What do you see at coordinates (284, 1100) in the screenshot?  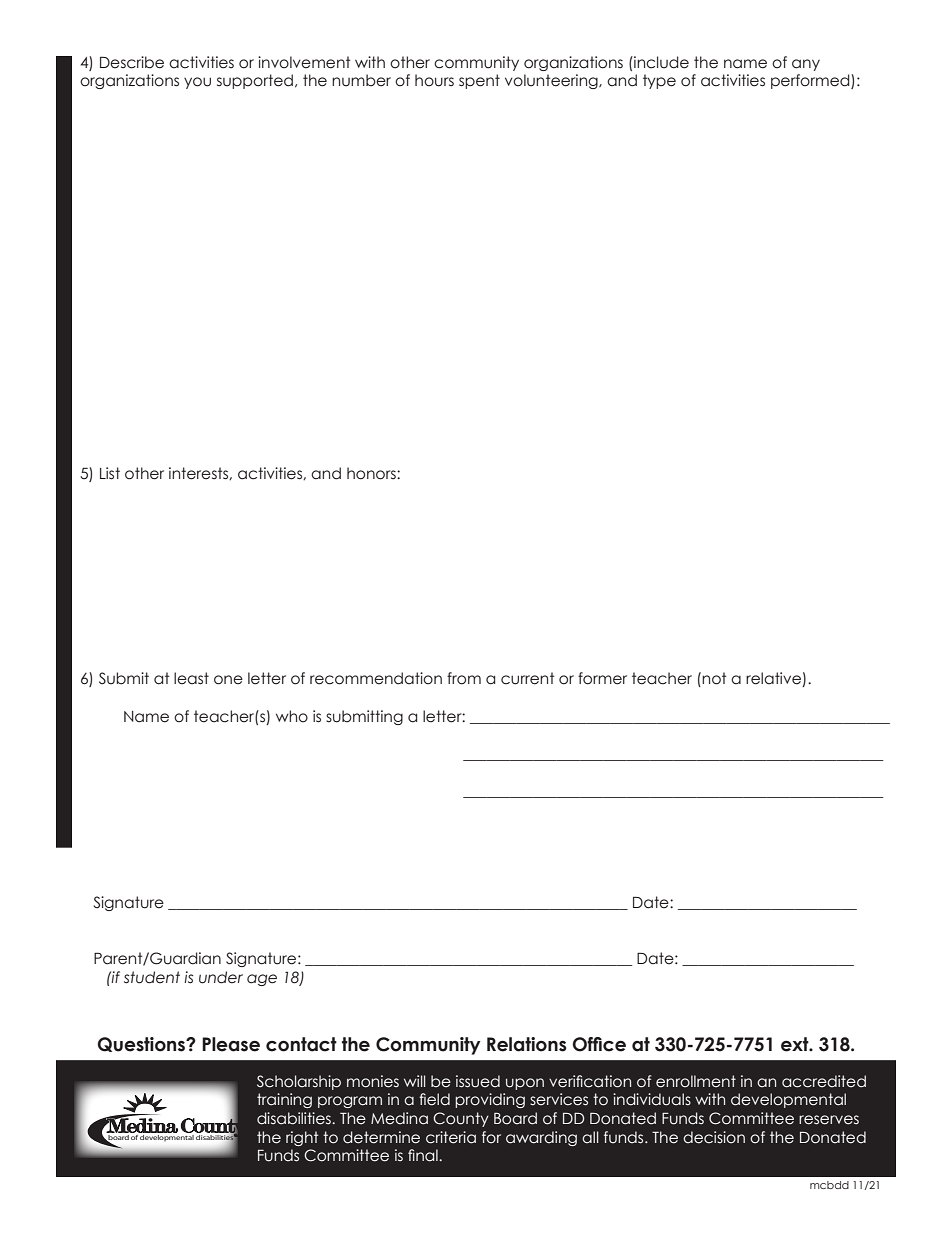 I see `training` at bounding box center [284, 1100].
